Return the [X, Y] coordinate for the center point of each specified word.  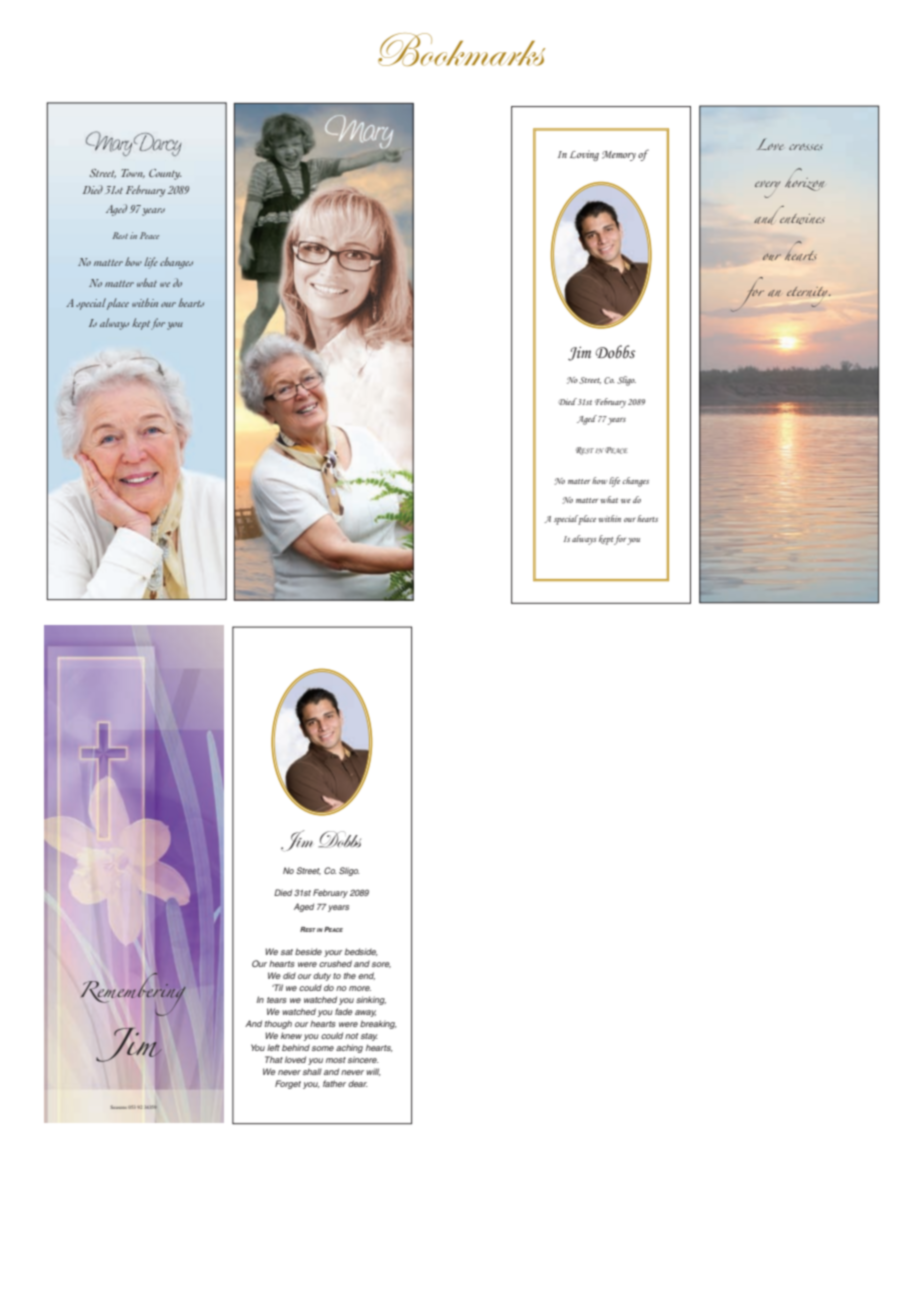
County [165, 174]
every [767, 189]
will [373, 1072]
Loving [584, 155]
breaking [378, 1024]
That [274, 1059]
